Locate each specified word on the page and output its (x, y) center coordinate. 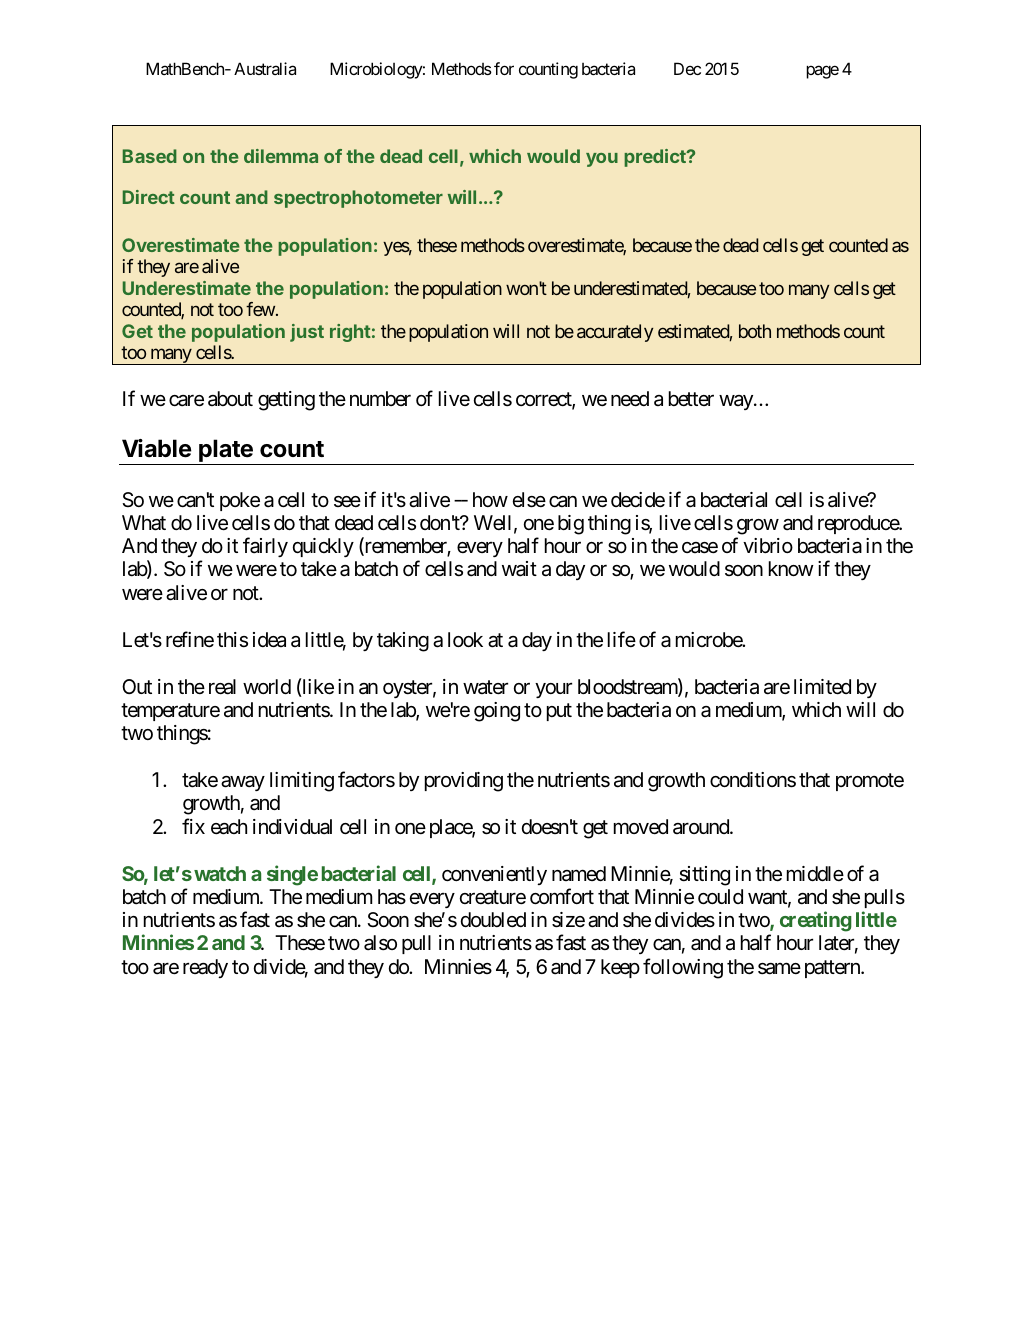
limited (822, 687)
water (485, 687)
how (490, 499)
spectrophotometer (358, 199)
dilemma (281, 156)
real (222, 687)
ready (205, 968)
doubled (493, 920)
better (691, 398)
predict (656, 158)
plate (226, 452)
